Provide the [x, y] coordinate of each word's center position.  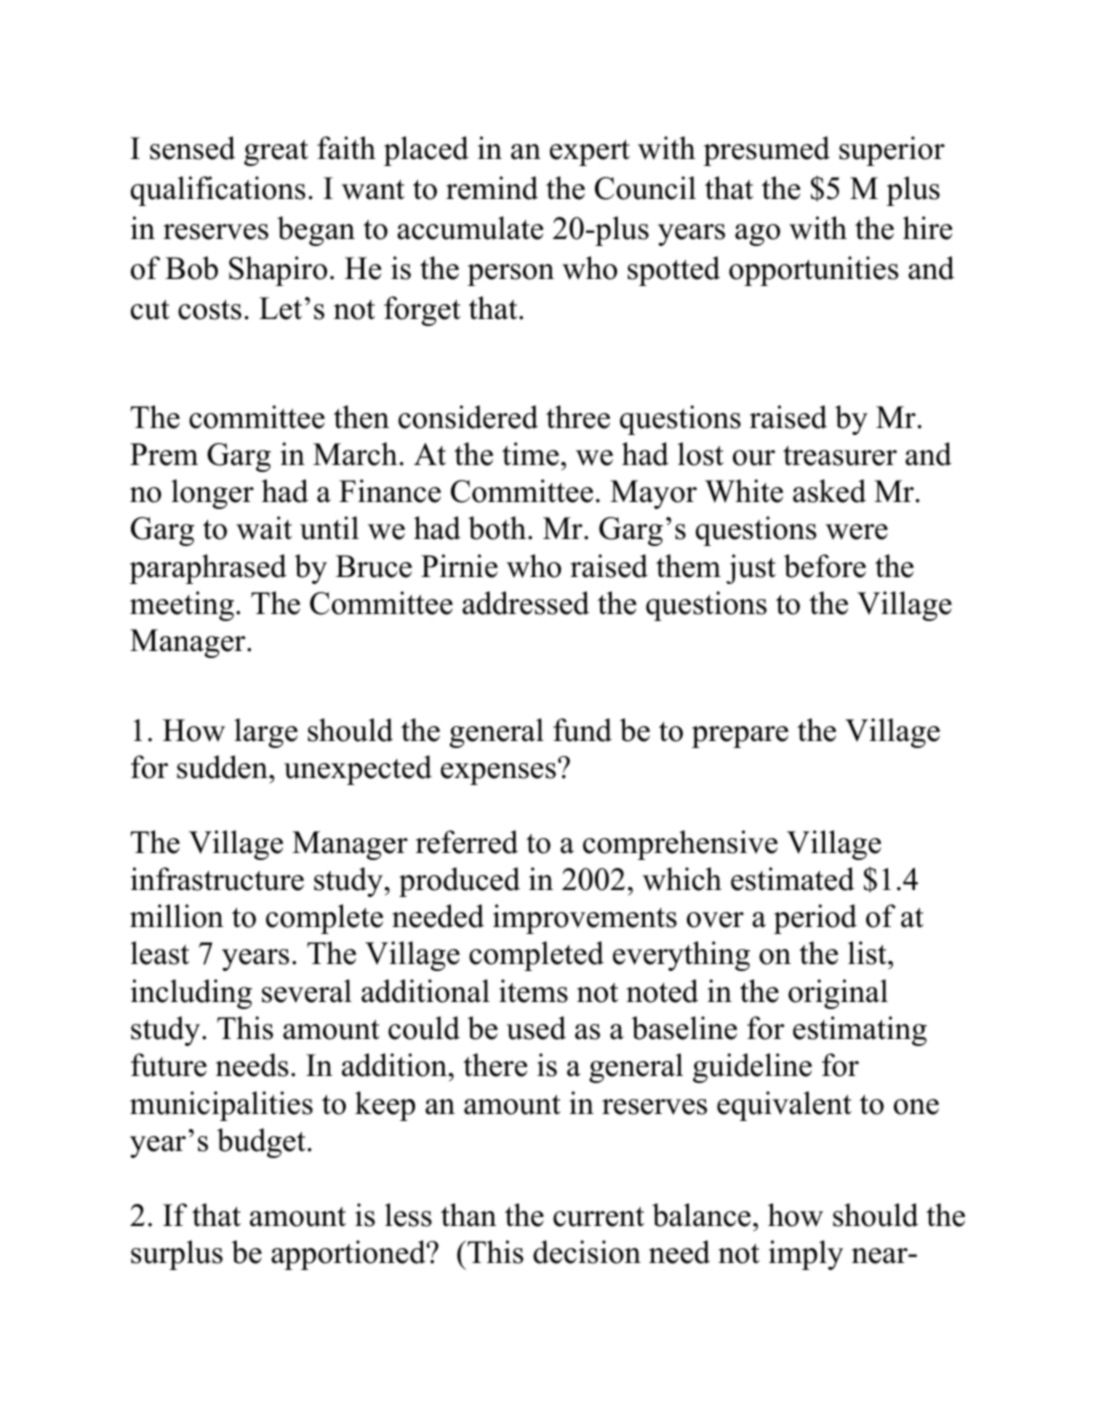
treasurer [840, 456]
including [191, 994]
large [266, 733]
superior [892, 151]
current [598, 1217]
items [533, 991]
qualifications [218, 191]
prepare [740, 737]
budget [261, 1143]
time [530, 454]
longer [212, 494]
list [868, 953]
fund [582, 730]
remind [492, 188]
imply [806, 1255]
